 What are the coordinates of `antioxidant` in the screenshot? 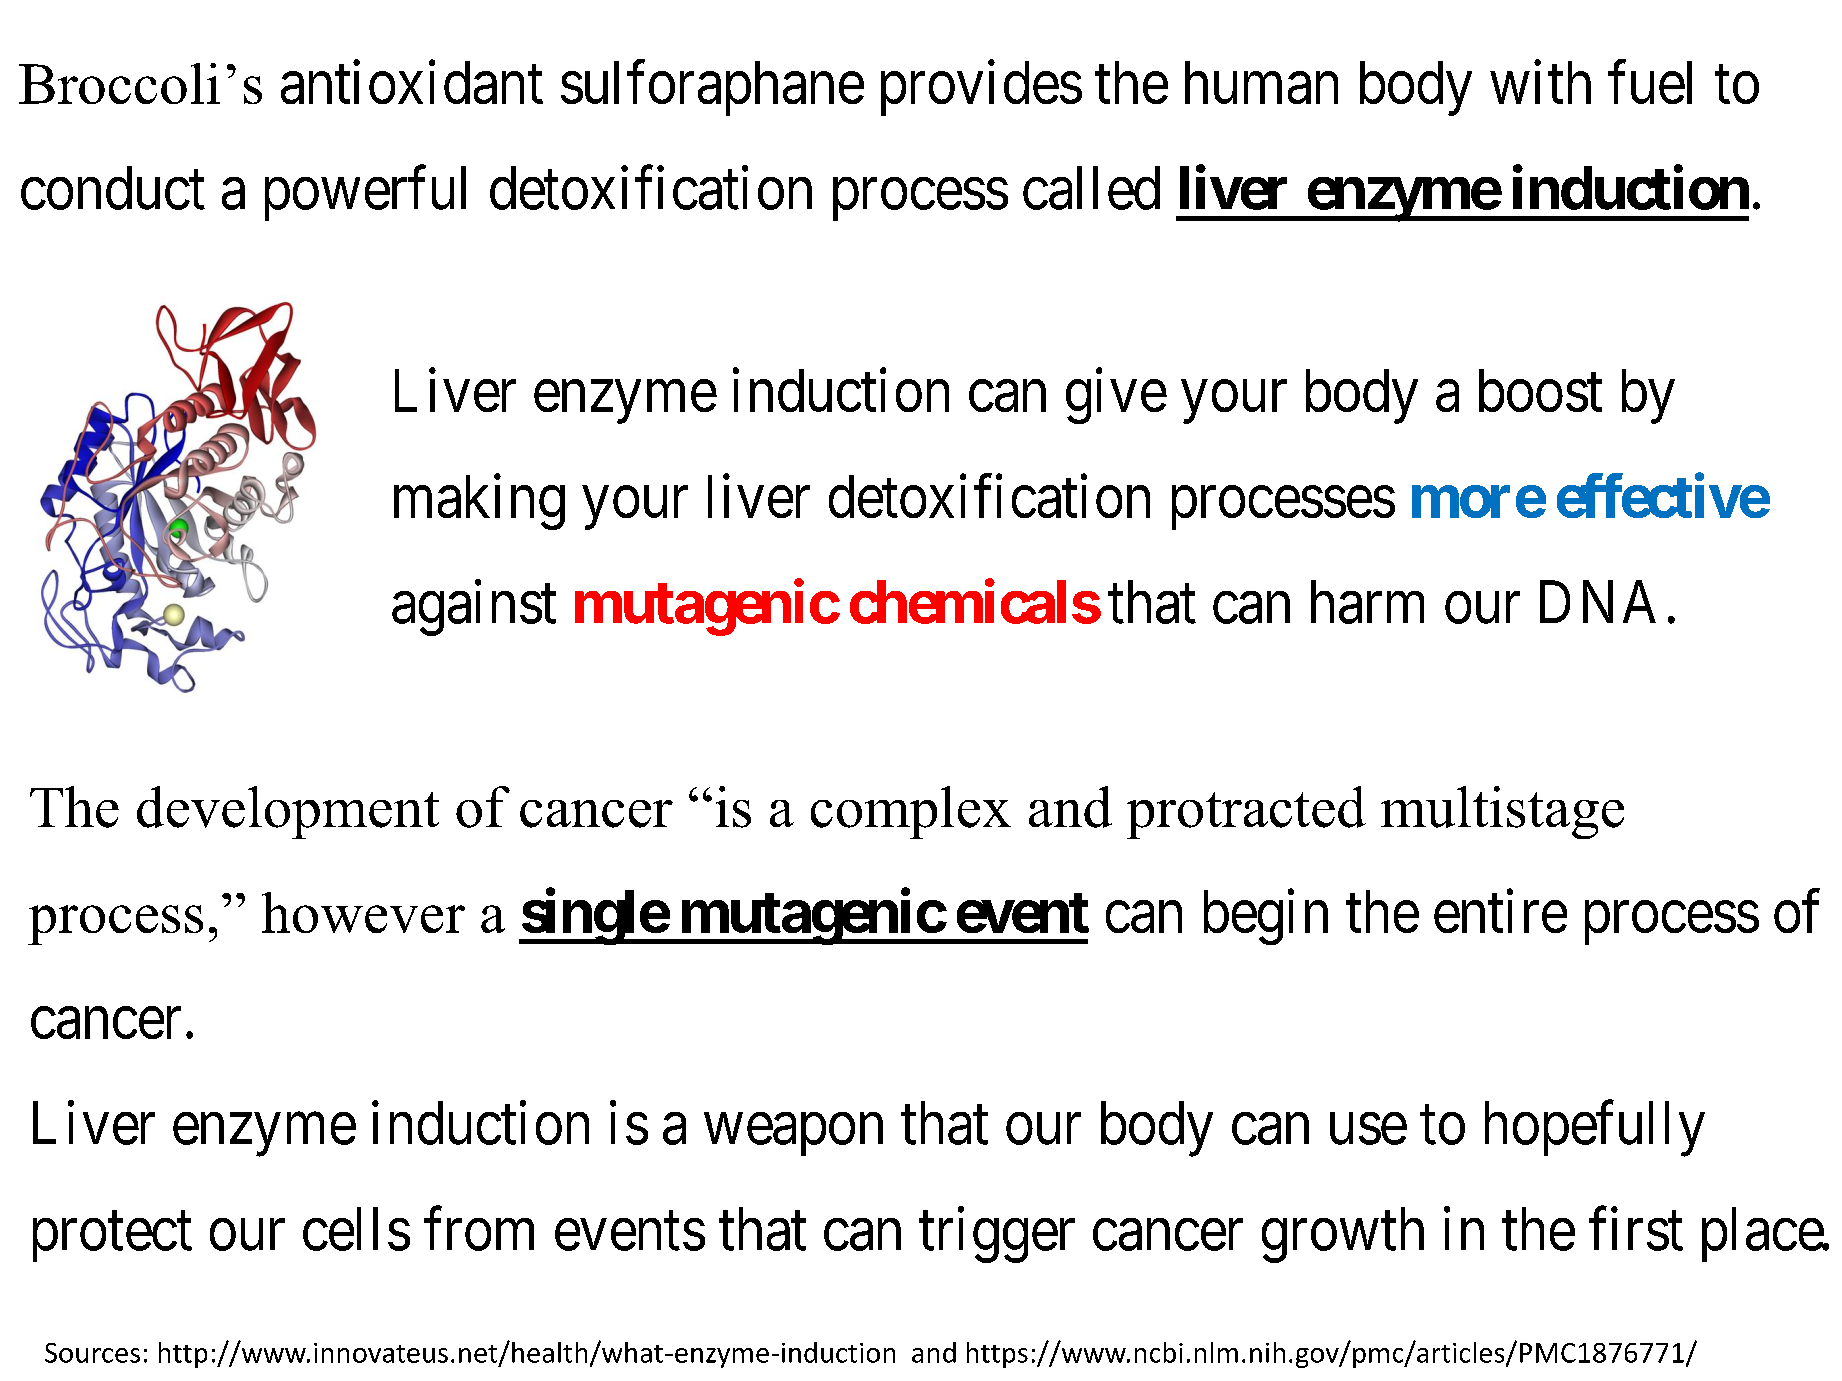 It's located at (412, 82).
